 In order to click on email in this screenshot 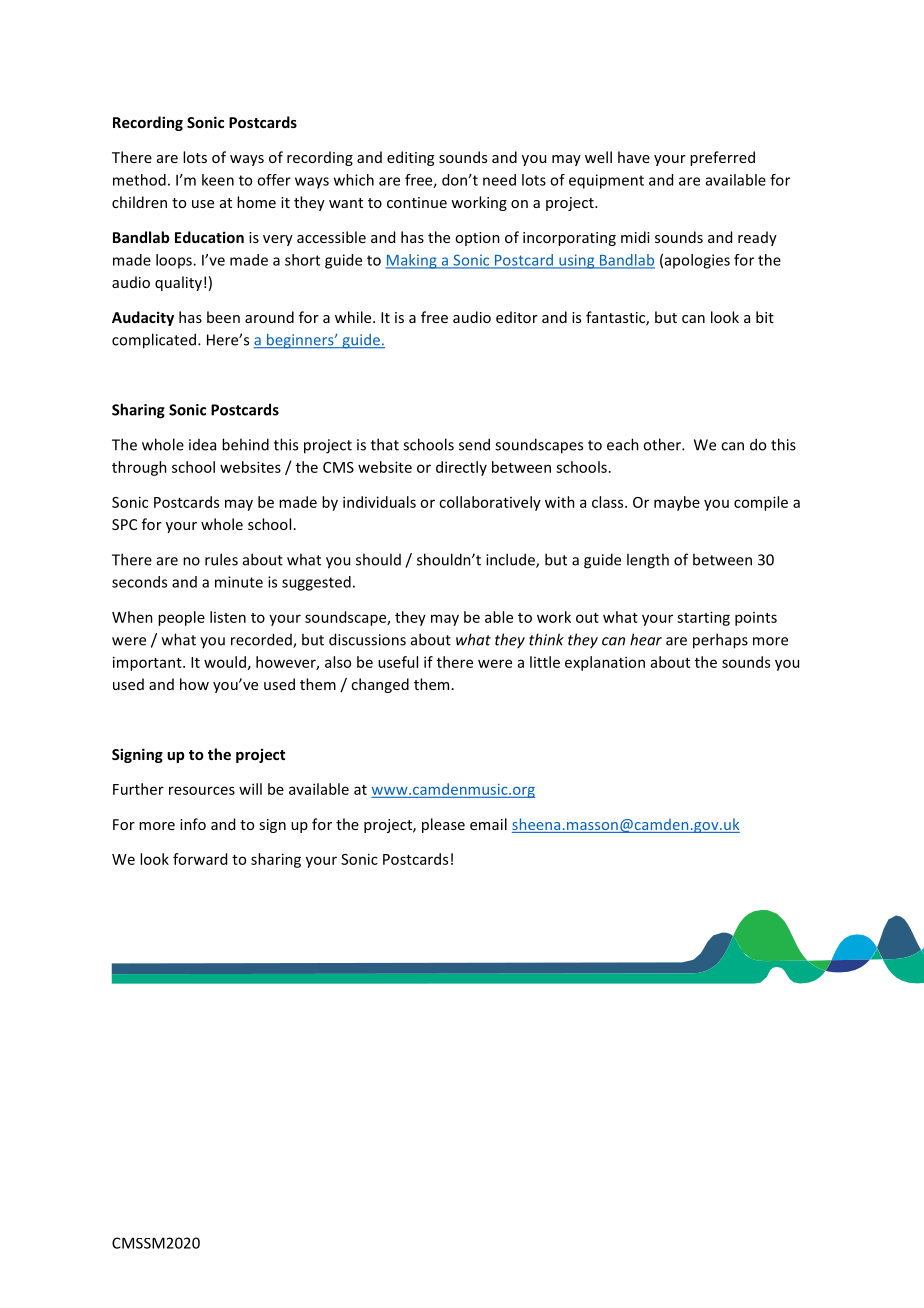, I will do `click(488, 824)`.
